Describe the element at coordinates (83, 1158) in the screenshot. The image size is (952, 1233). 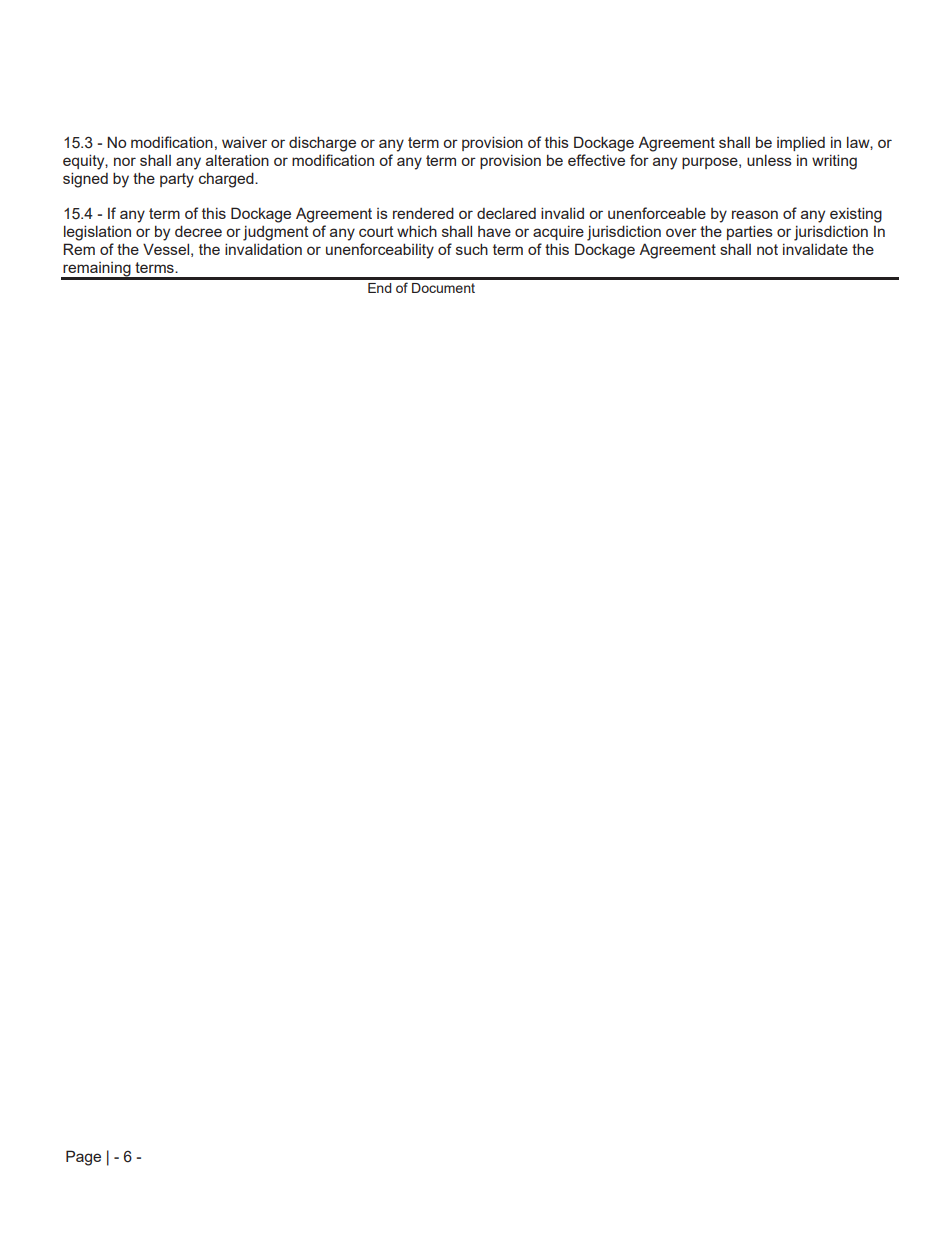
I see `Page` at that location.
